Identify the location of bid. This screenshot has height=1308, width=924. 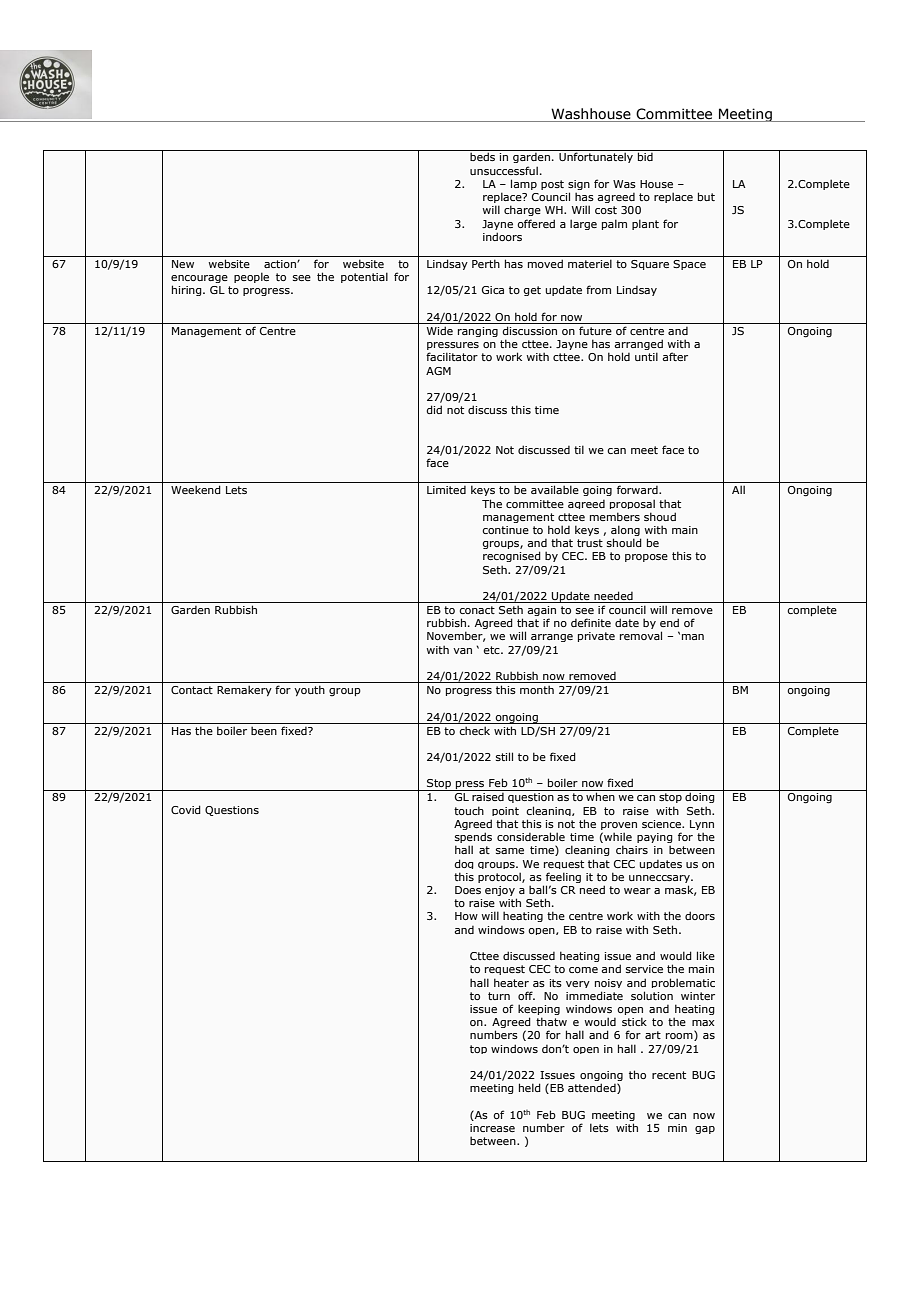
(645, 156).
